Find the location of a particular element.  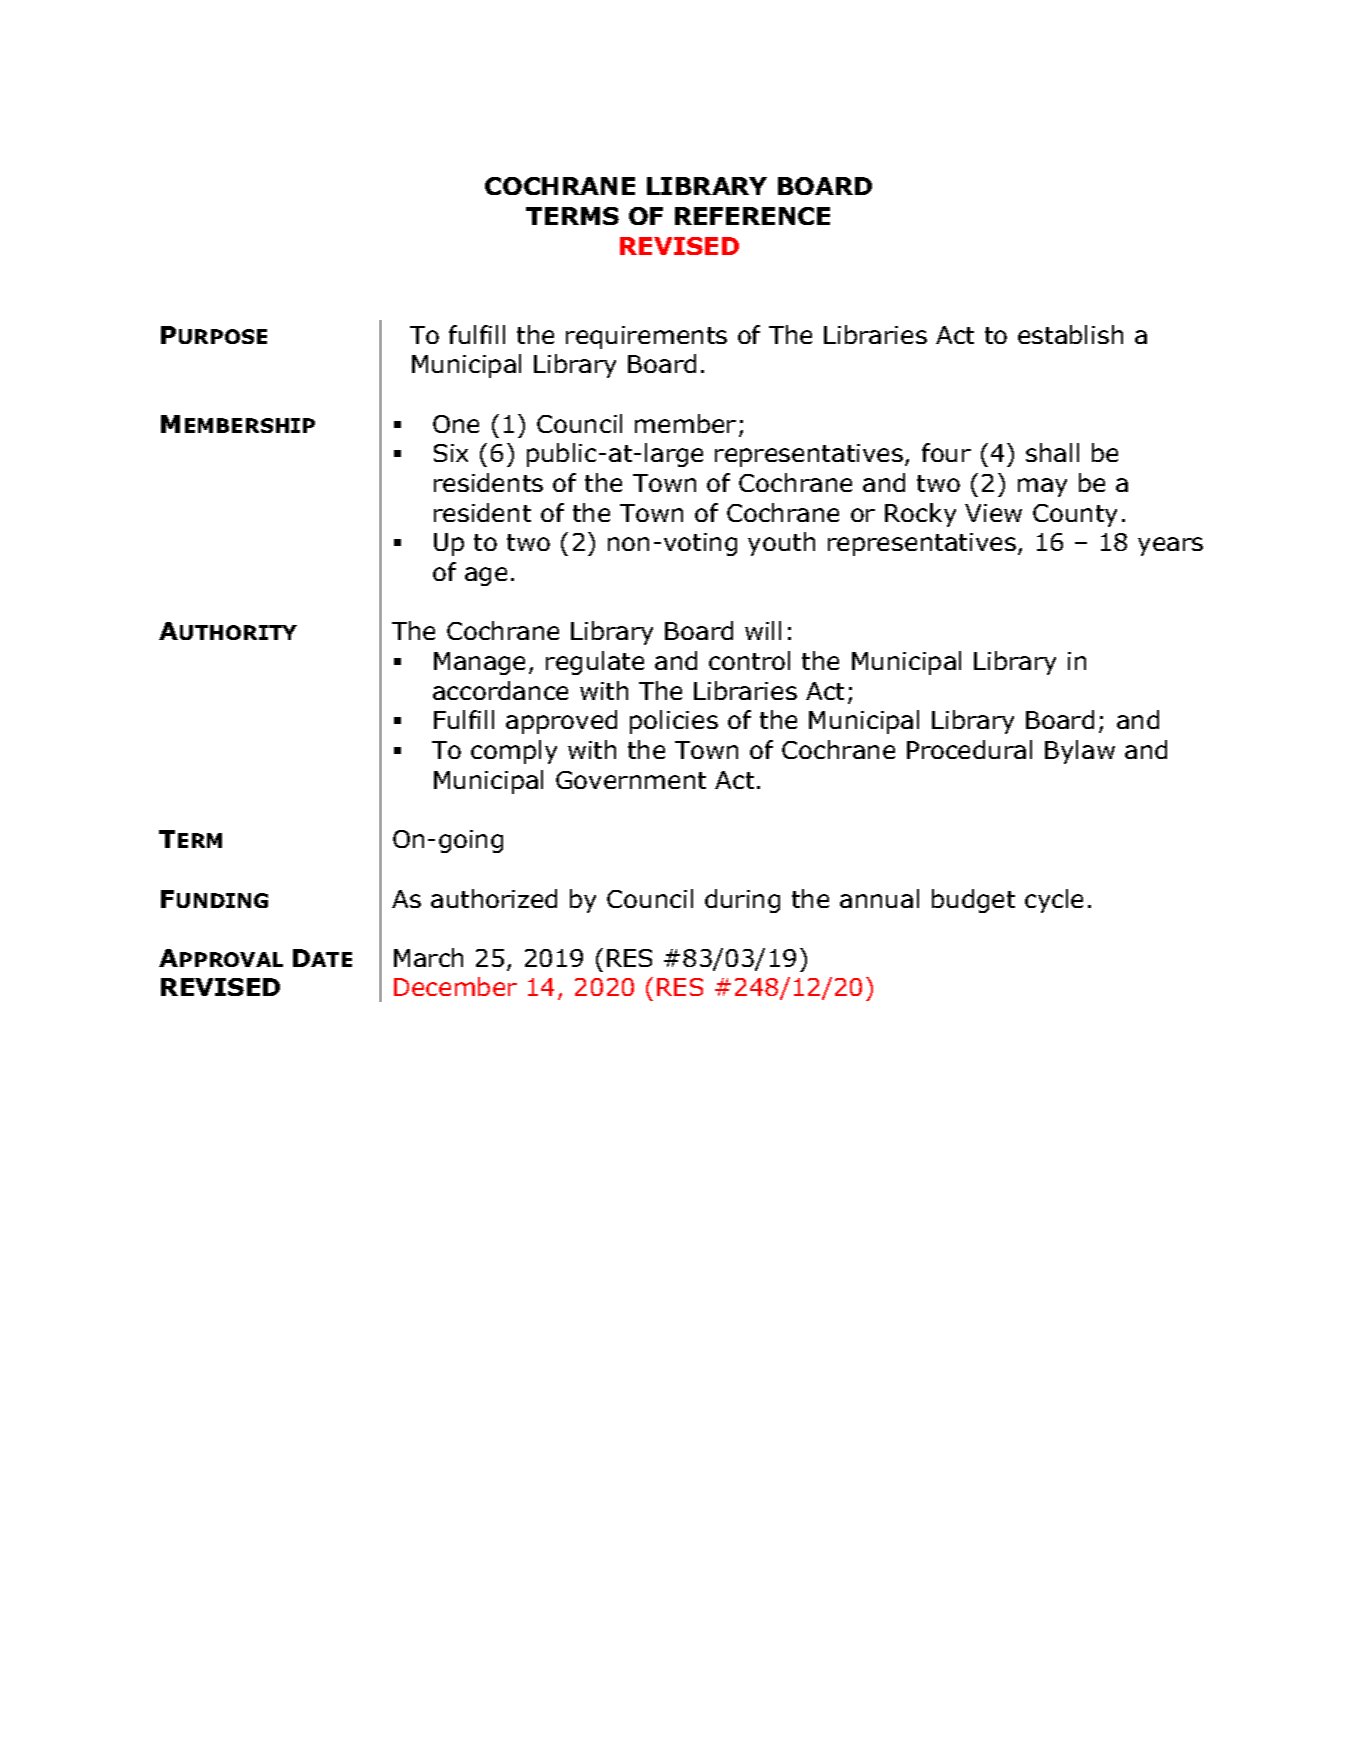

requirements is located at coordinates (646, 337).
